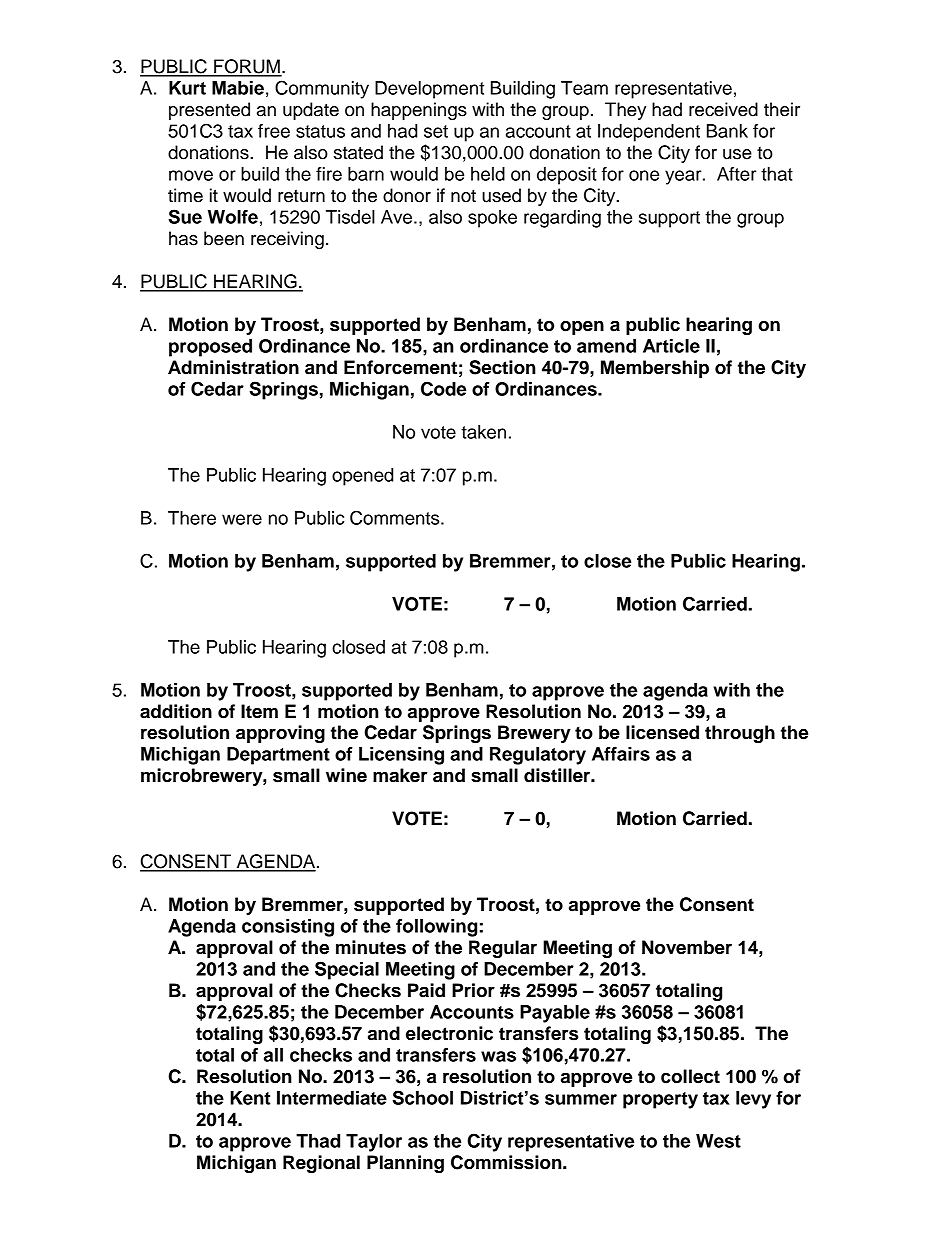  I want to click on School, so click(422, 1097).
